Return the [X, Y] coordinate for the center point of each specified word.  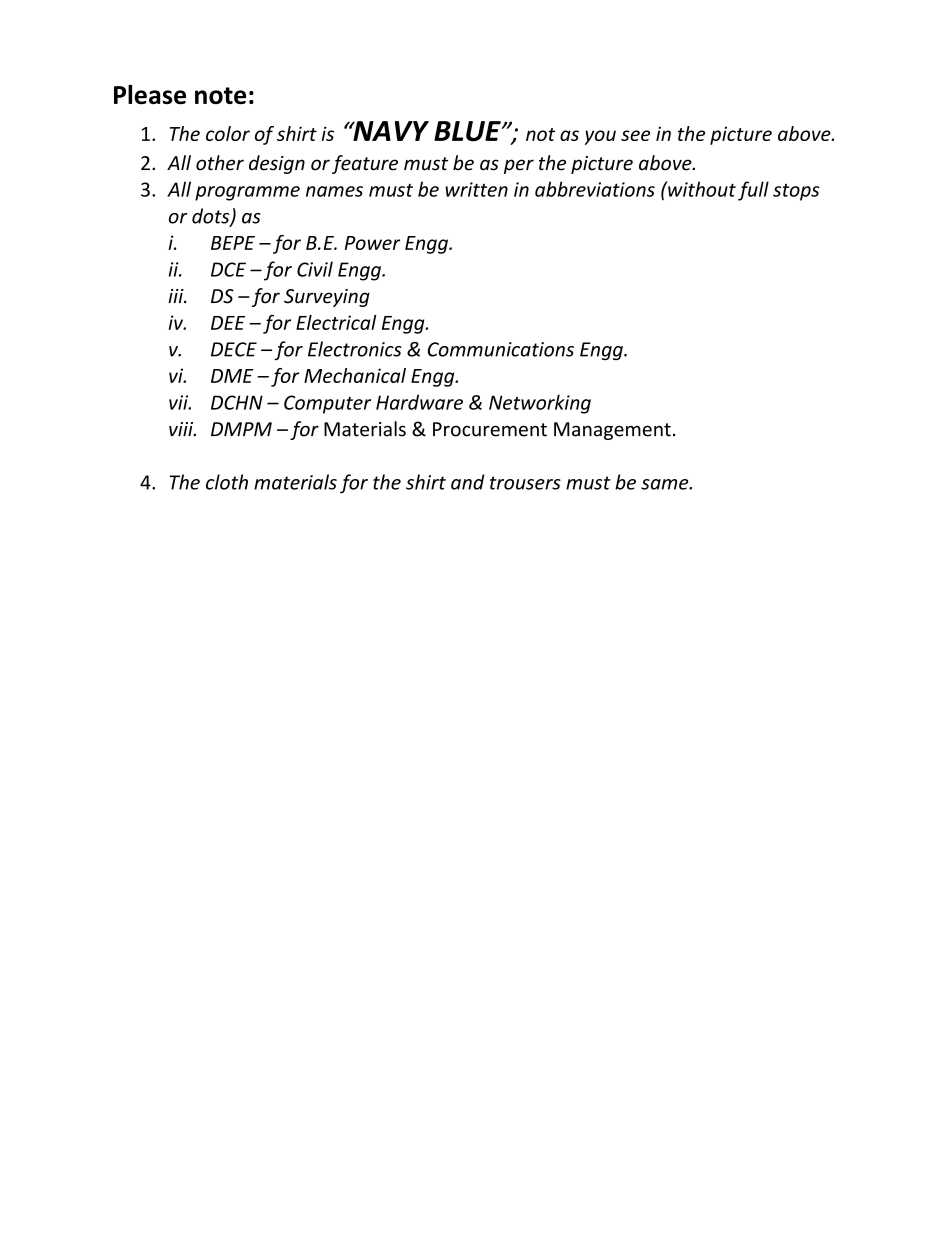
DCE [228, 269]
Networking [540, 404]
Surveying [327, 298]
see [635, 135]
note [220, 95]
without [701, 189]
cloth [227, 482]
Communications [501, 349]
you [600, 137]
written [476, 189]
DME [232, 376]
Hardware [419, 402]
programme [247, 193]
